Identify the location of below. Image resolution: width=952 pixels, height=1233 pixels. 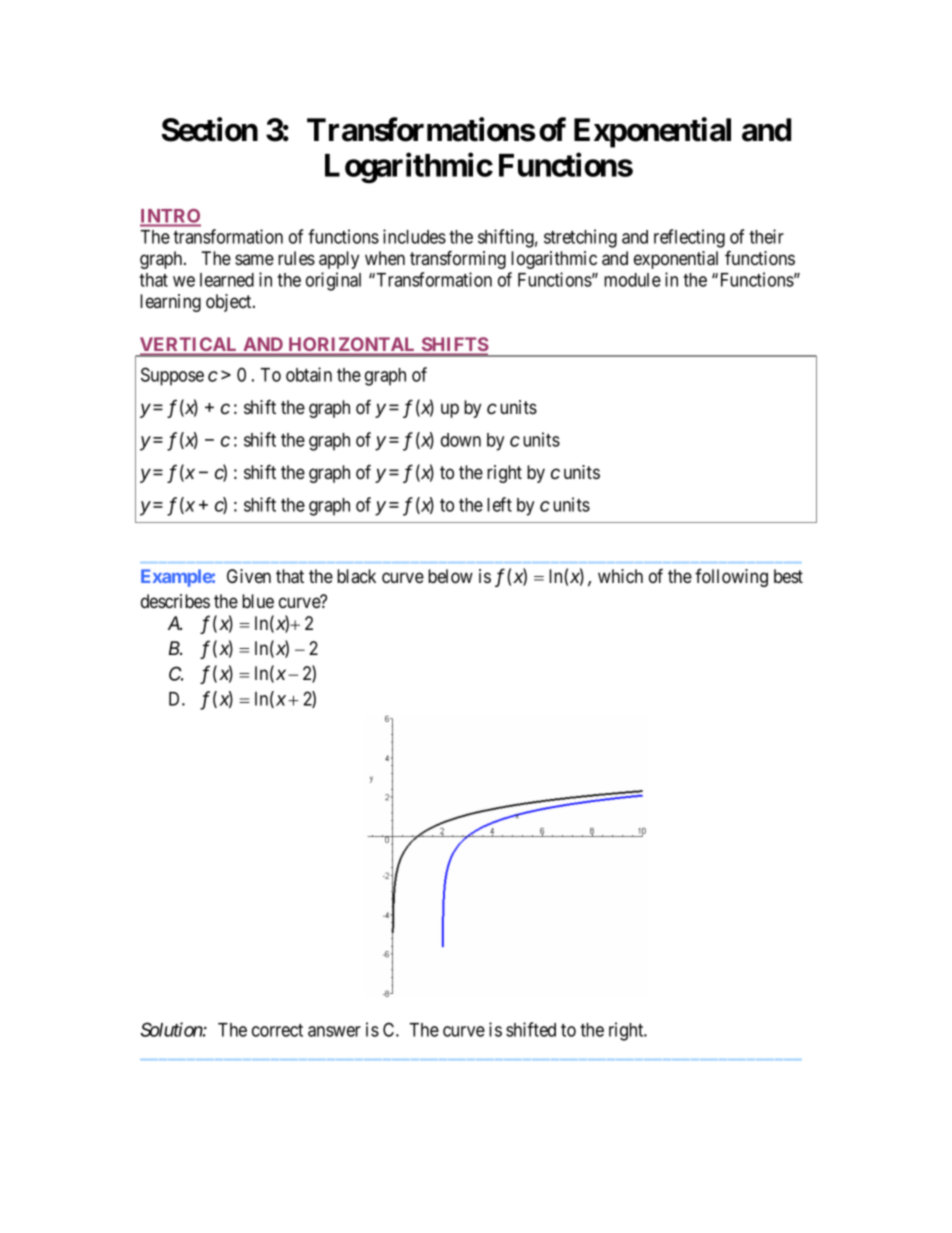
(450, 576).
